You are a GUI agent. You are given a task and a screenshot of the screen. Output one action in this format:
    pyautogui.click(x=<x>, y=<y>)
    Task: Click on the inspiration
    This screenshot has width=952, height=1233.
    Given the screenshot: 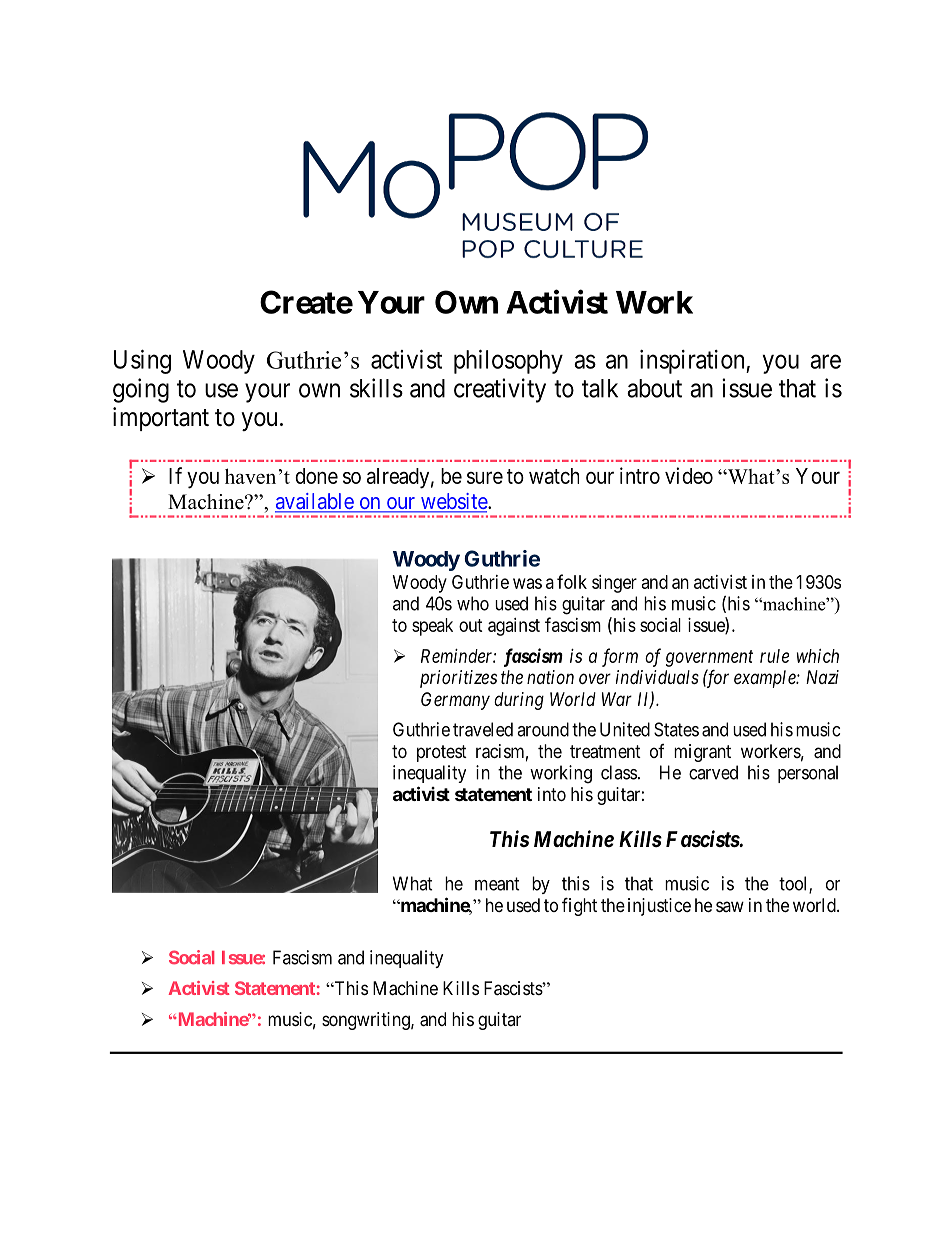 What is the action you would take?
    pyautogui.click(x=693, y=362)
